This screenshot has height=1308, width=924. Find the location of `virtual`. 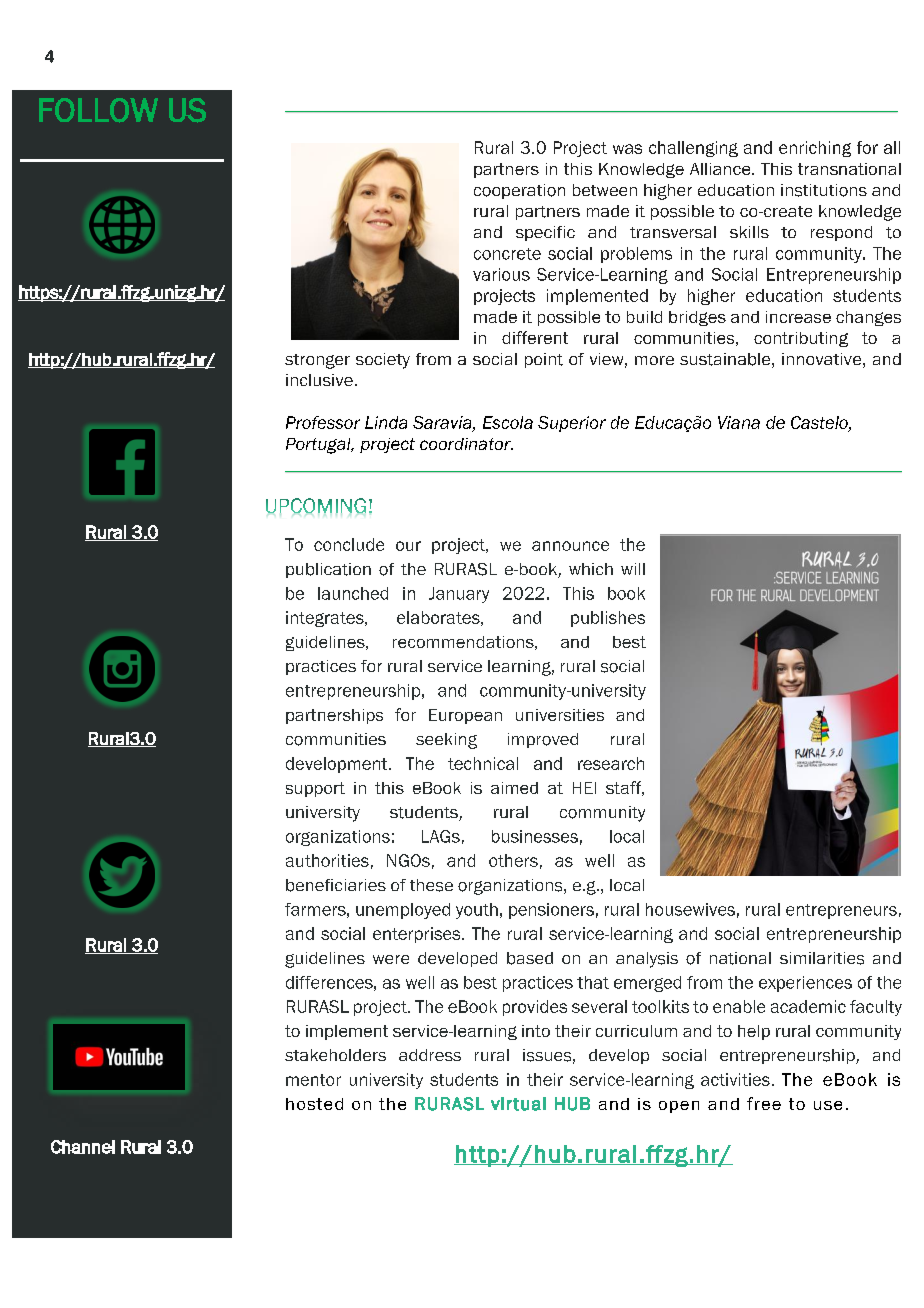

virtual is located at coordinates (518, 1104).
